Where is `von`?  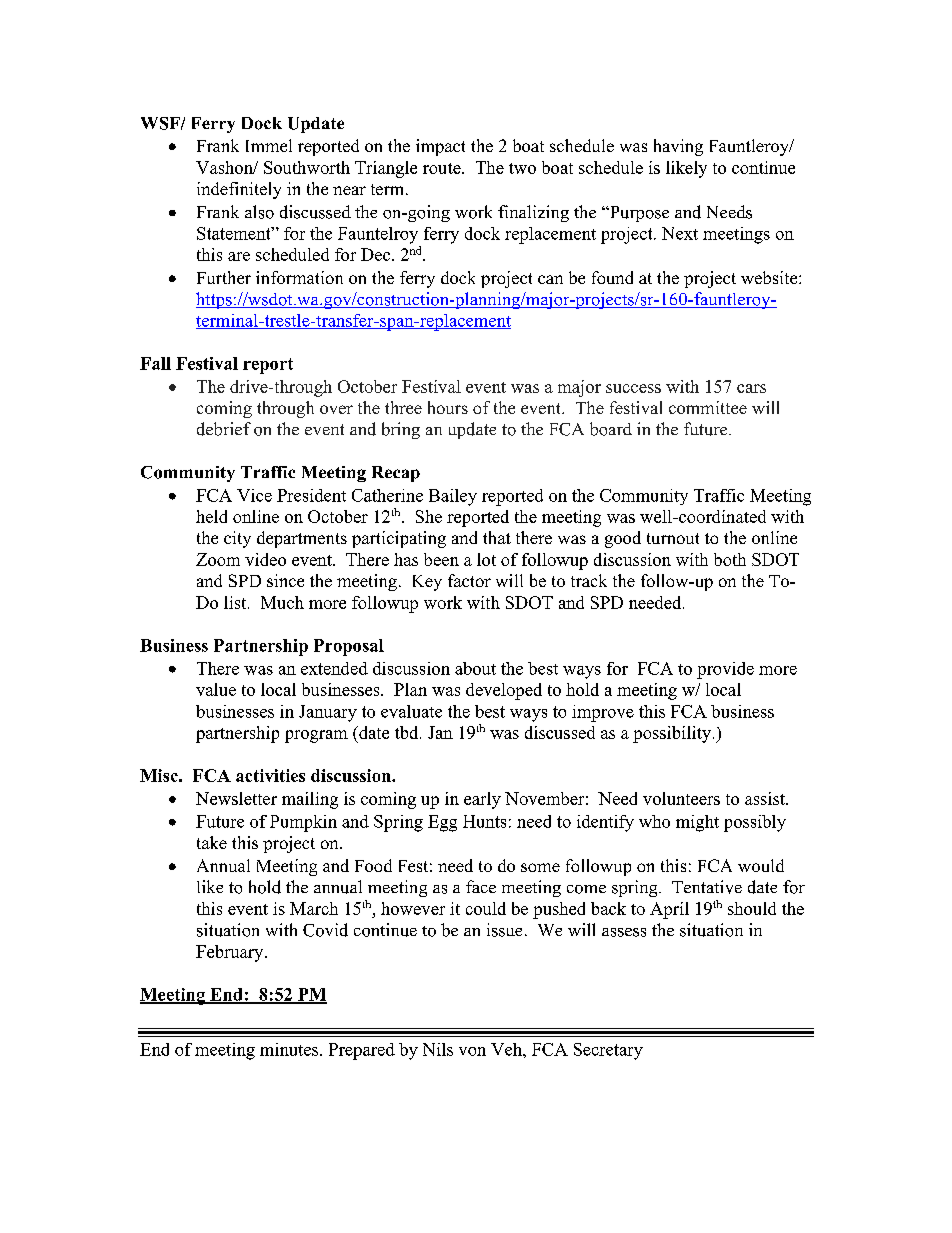 von is located at coordinates (472, 1051).
